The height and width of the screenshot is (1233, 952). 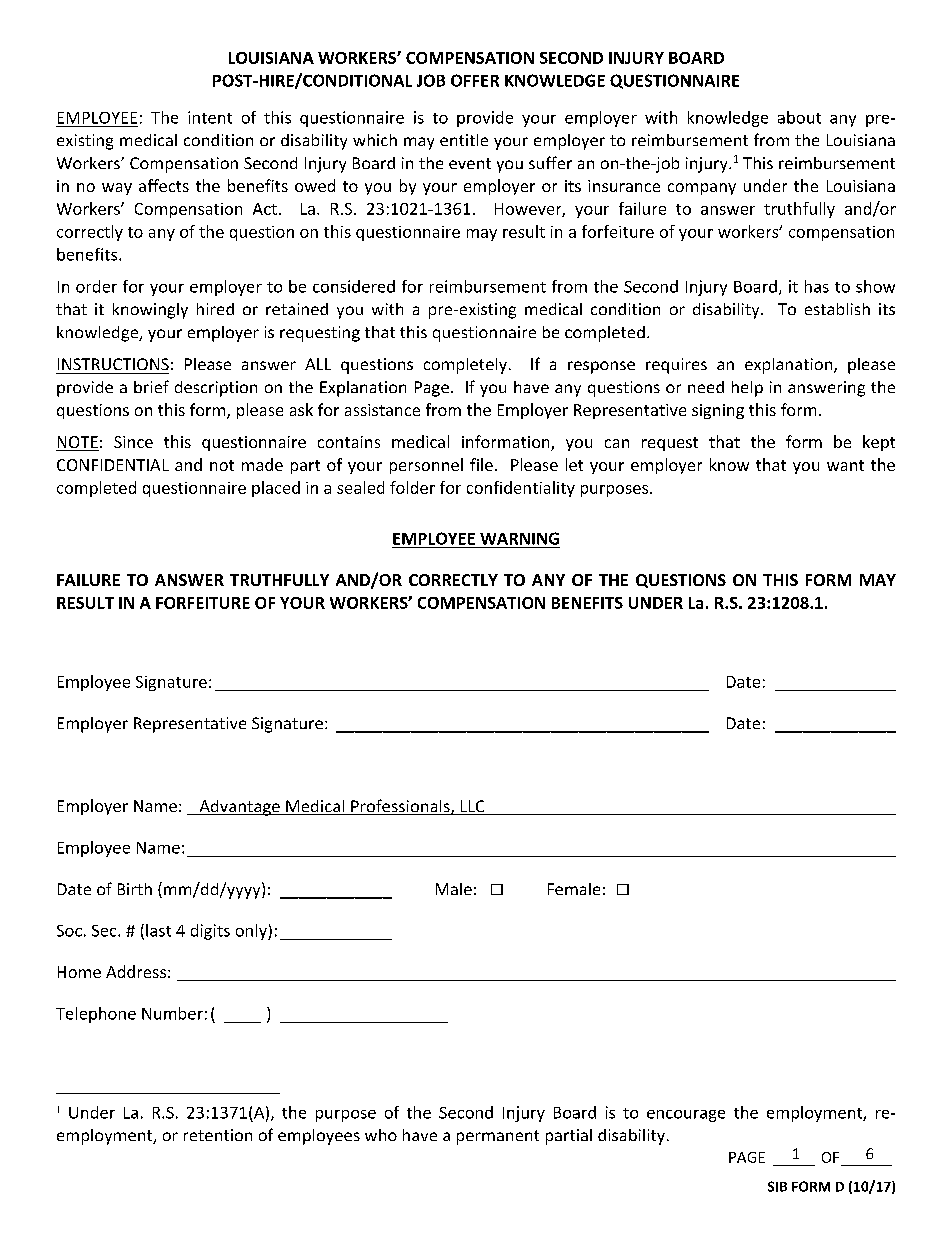 I want to click on entitle, so click(x=464, y=140).
